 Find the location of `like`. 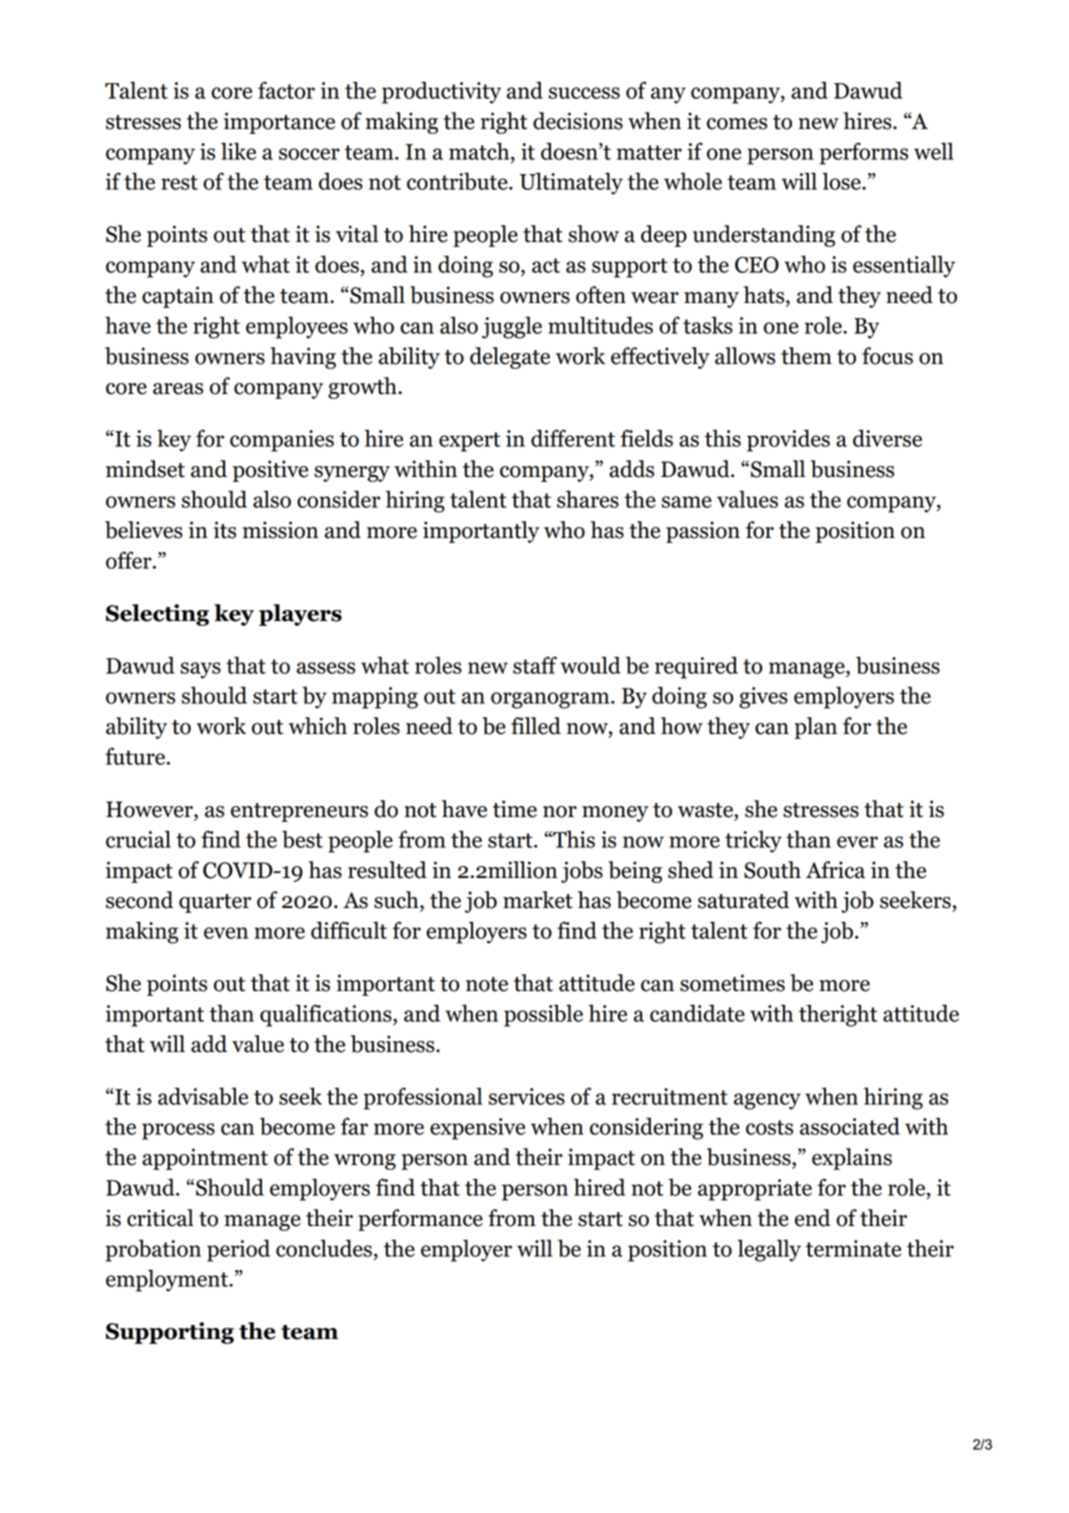

like is located at coordinates (238, 151).
